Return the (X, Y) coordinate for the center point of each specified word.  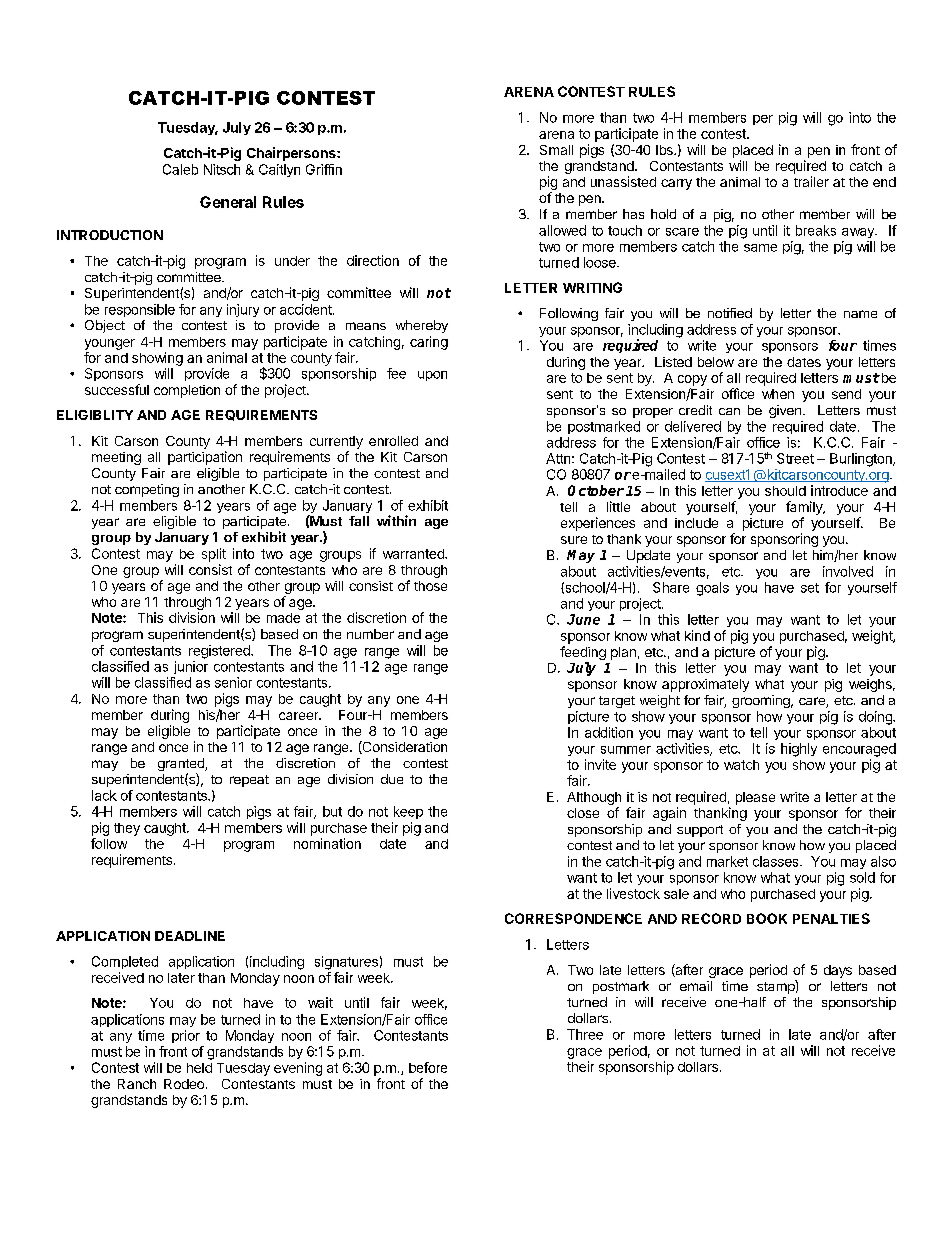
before (428, 1067)
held (199, 1068)
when (778, 394)
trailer (811, 181)
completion (187, 391)
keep (408, 812)
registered (220, 652)
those (430, 586)
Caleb (180, 169)
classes (777, 861)
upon (432, 376)
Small (556, 150)
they (127, 829)
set (810, 588)
